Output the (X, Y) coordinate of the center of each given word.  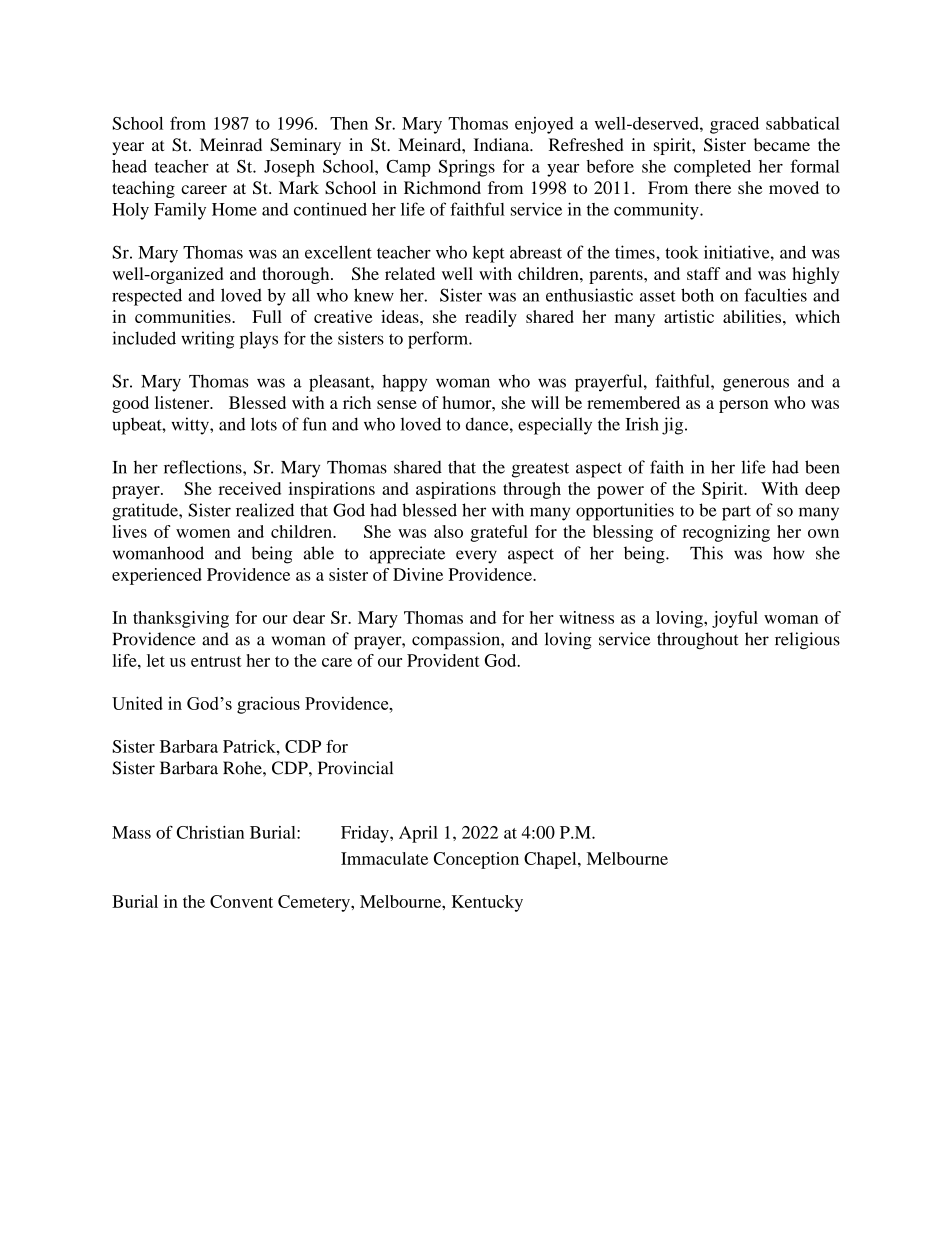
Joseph (289, 168)
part (736, 513)
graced (734, 125)
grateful (499, 533)
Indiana (503, 144)
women (203, 533)
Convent (241, 901)
